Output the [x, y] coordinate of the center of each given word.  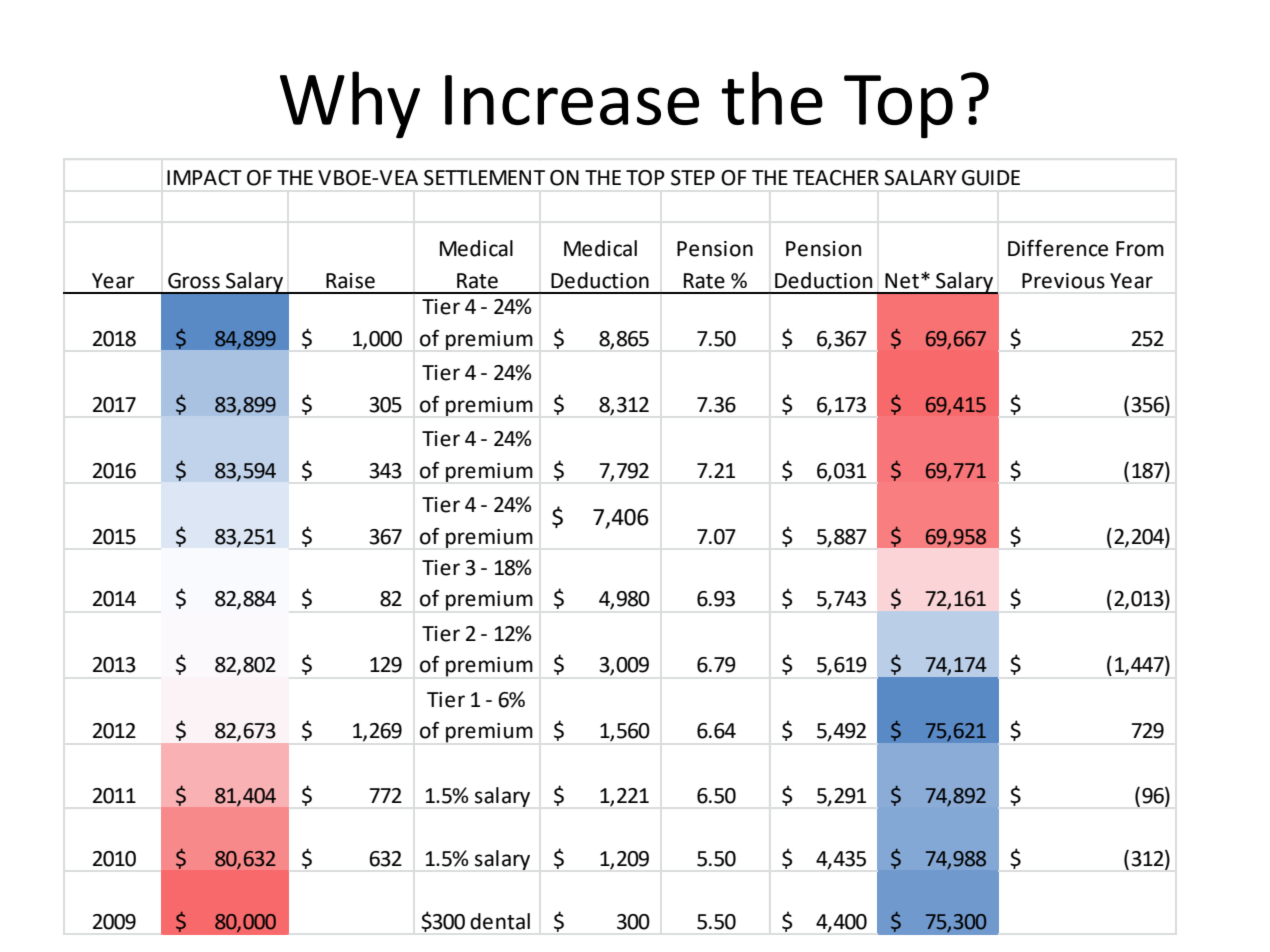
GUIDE [991, 178]
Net [903, 281]
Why [350, 105]
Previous [1063, 281]
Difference [1058, 248]
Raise [350, 281]
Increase [572, 100]
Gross [194, 281]
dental [500, 921]
